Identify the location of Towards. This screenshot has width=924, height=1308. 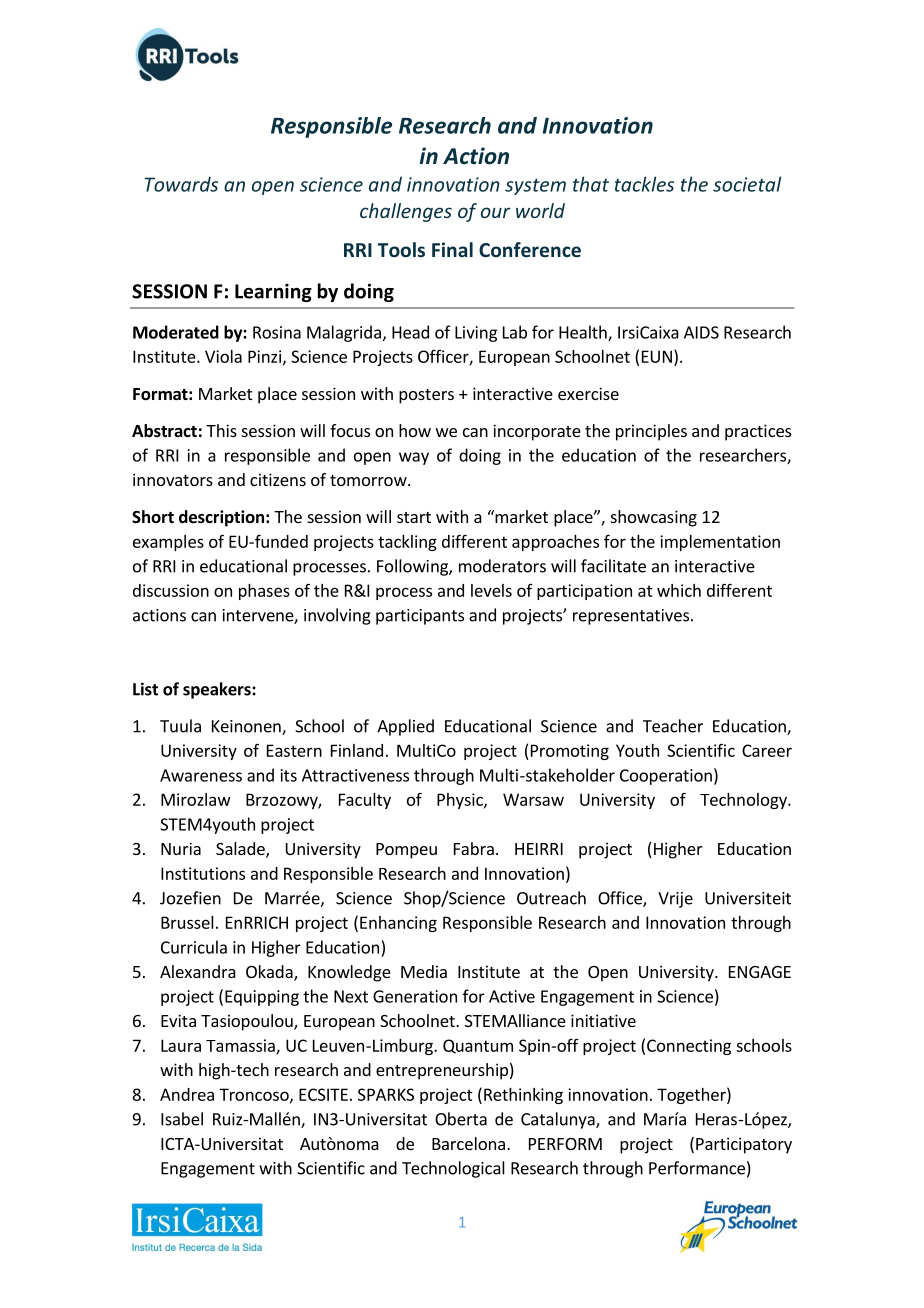
(181, 184).
